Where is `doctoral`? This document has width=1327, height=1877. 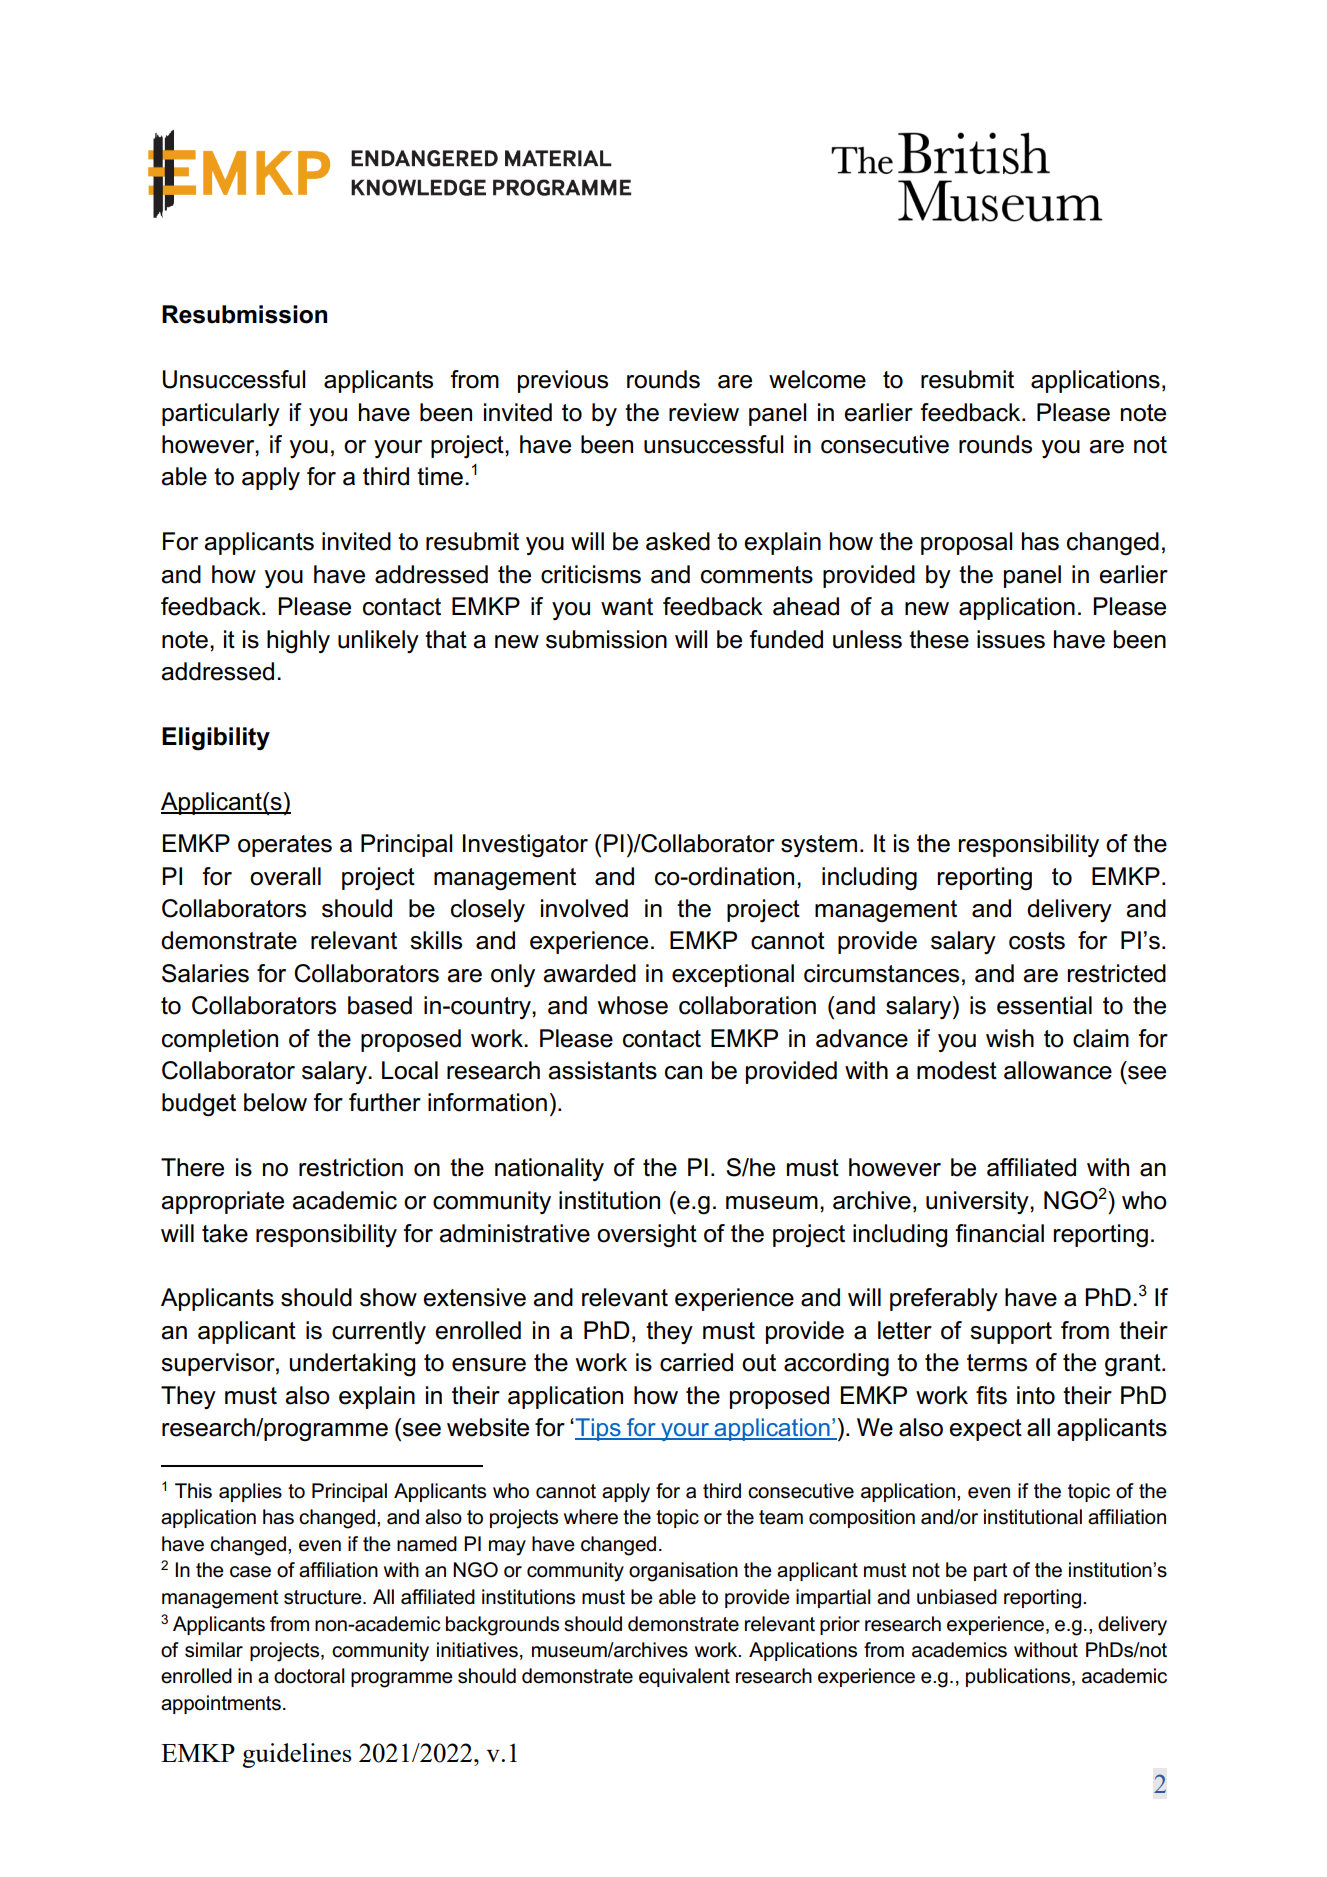
doctoral is located at coordinates (309, 1676).
